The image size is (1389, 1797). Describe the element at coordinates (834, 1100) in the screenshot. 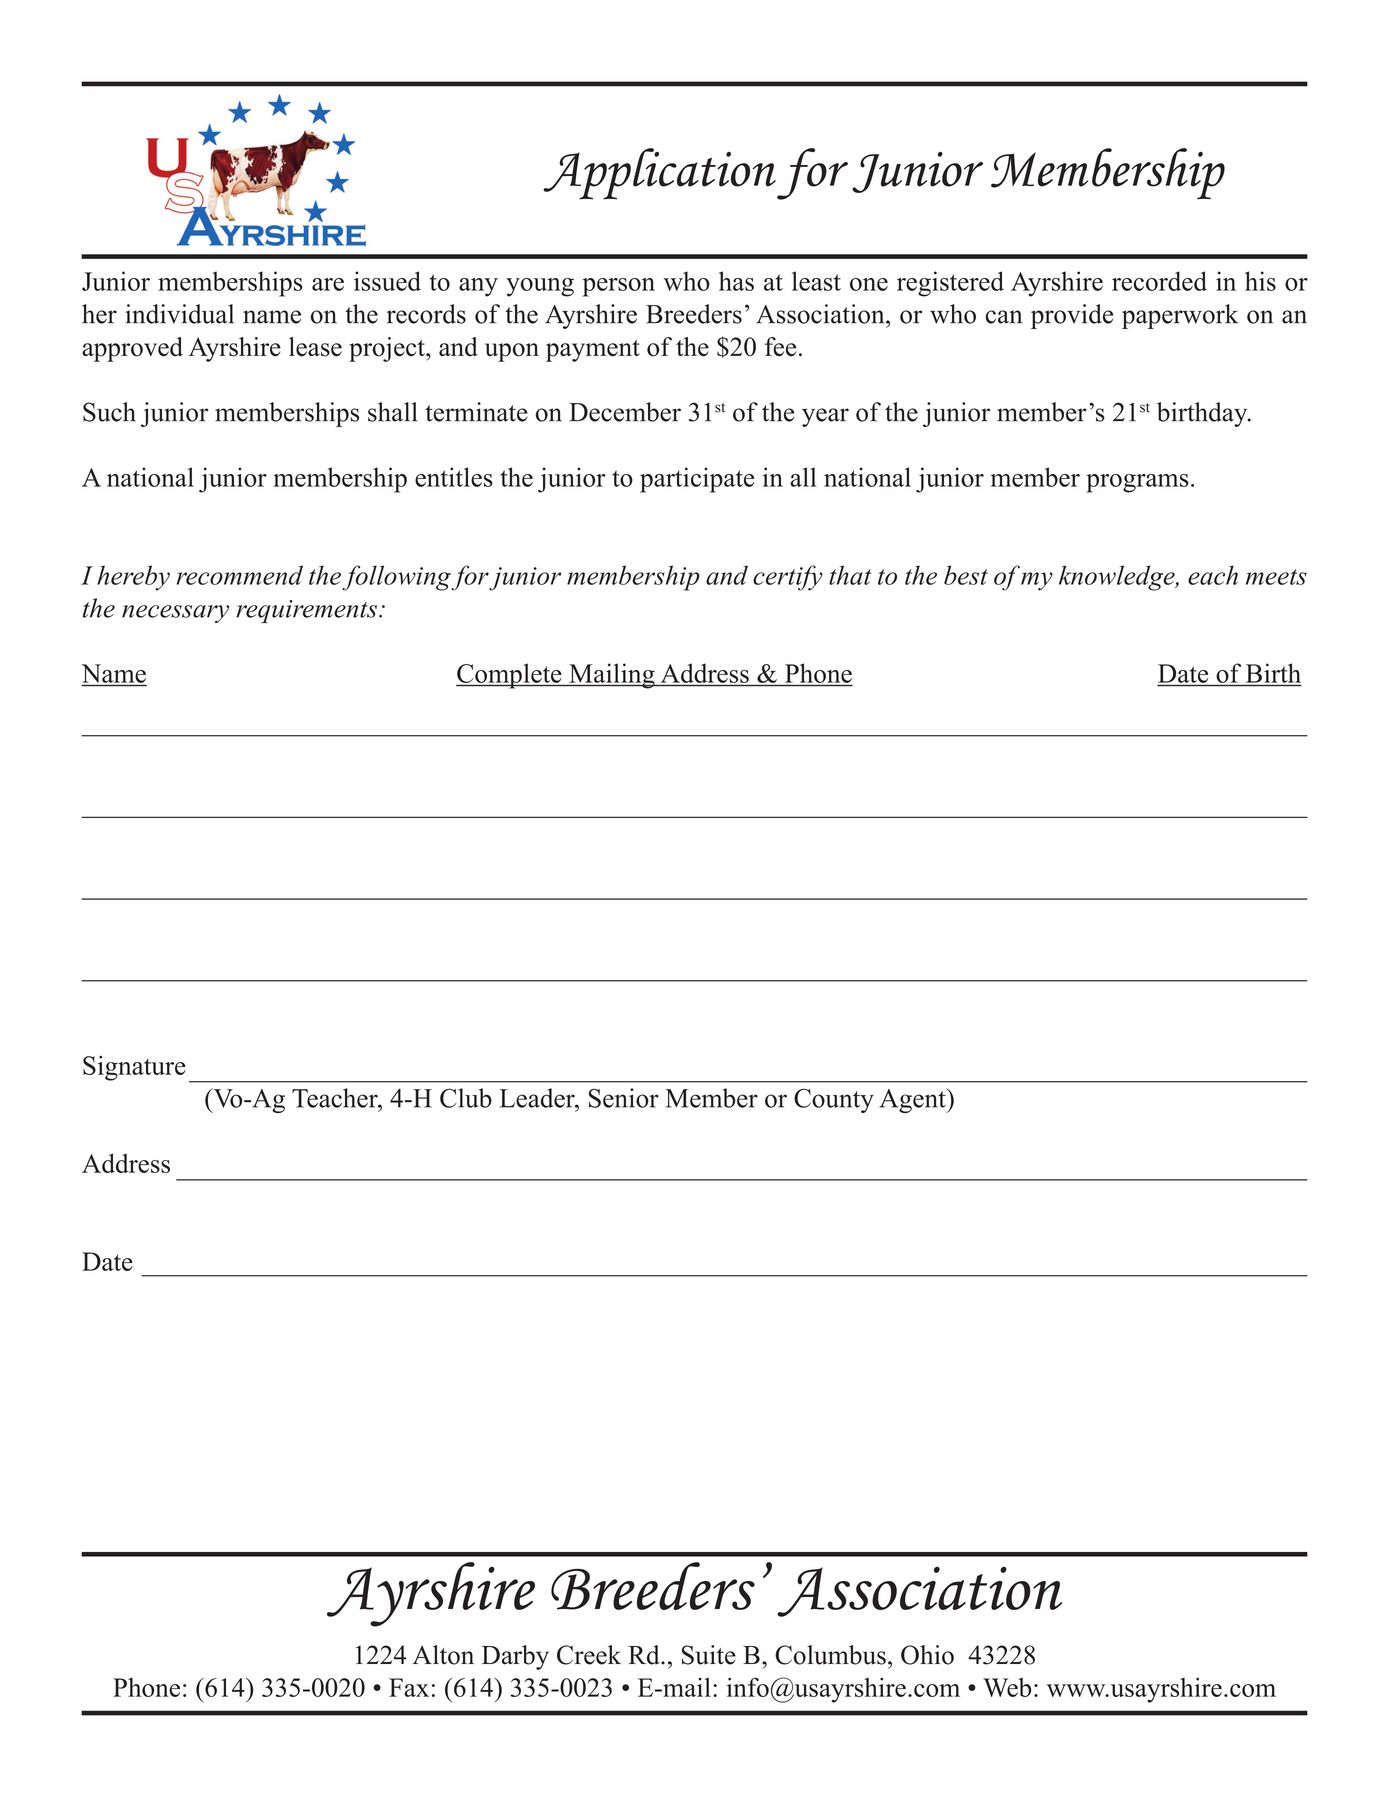

I see `County` at that location.
